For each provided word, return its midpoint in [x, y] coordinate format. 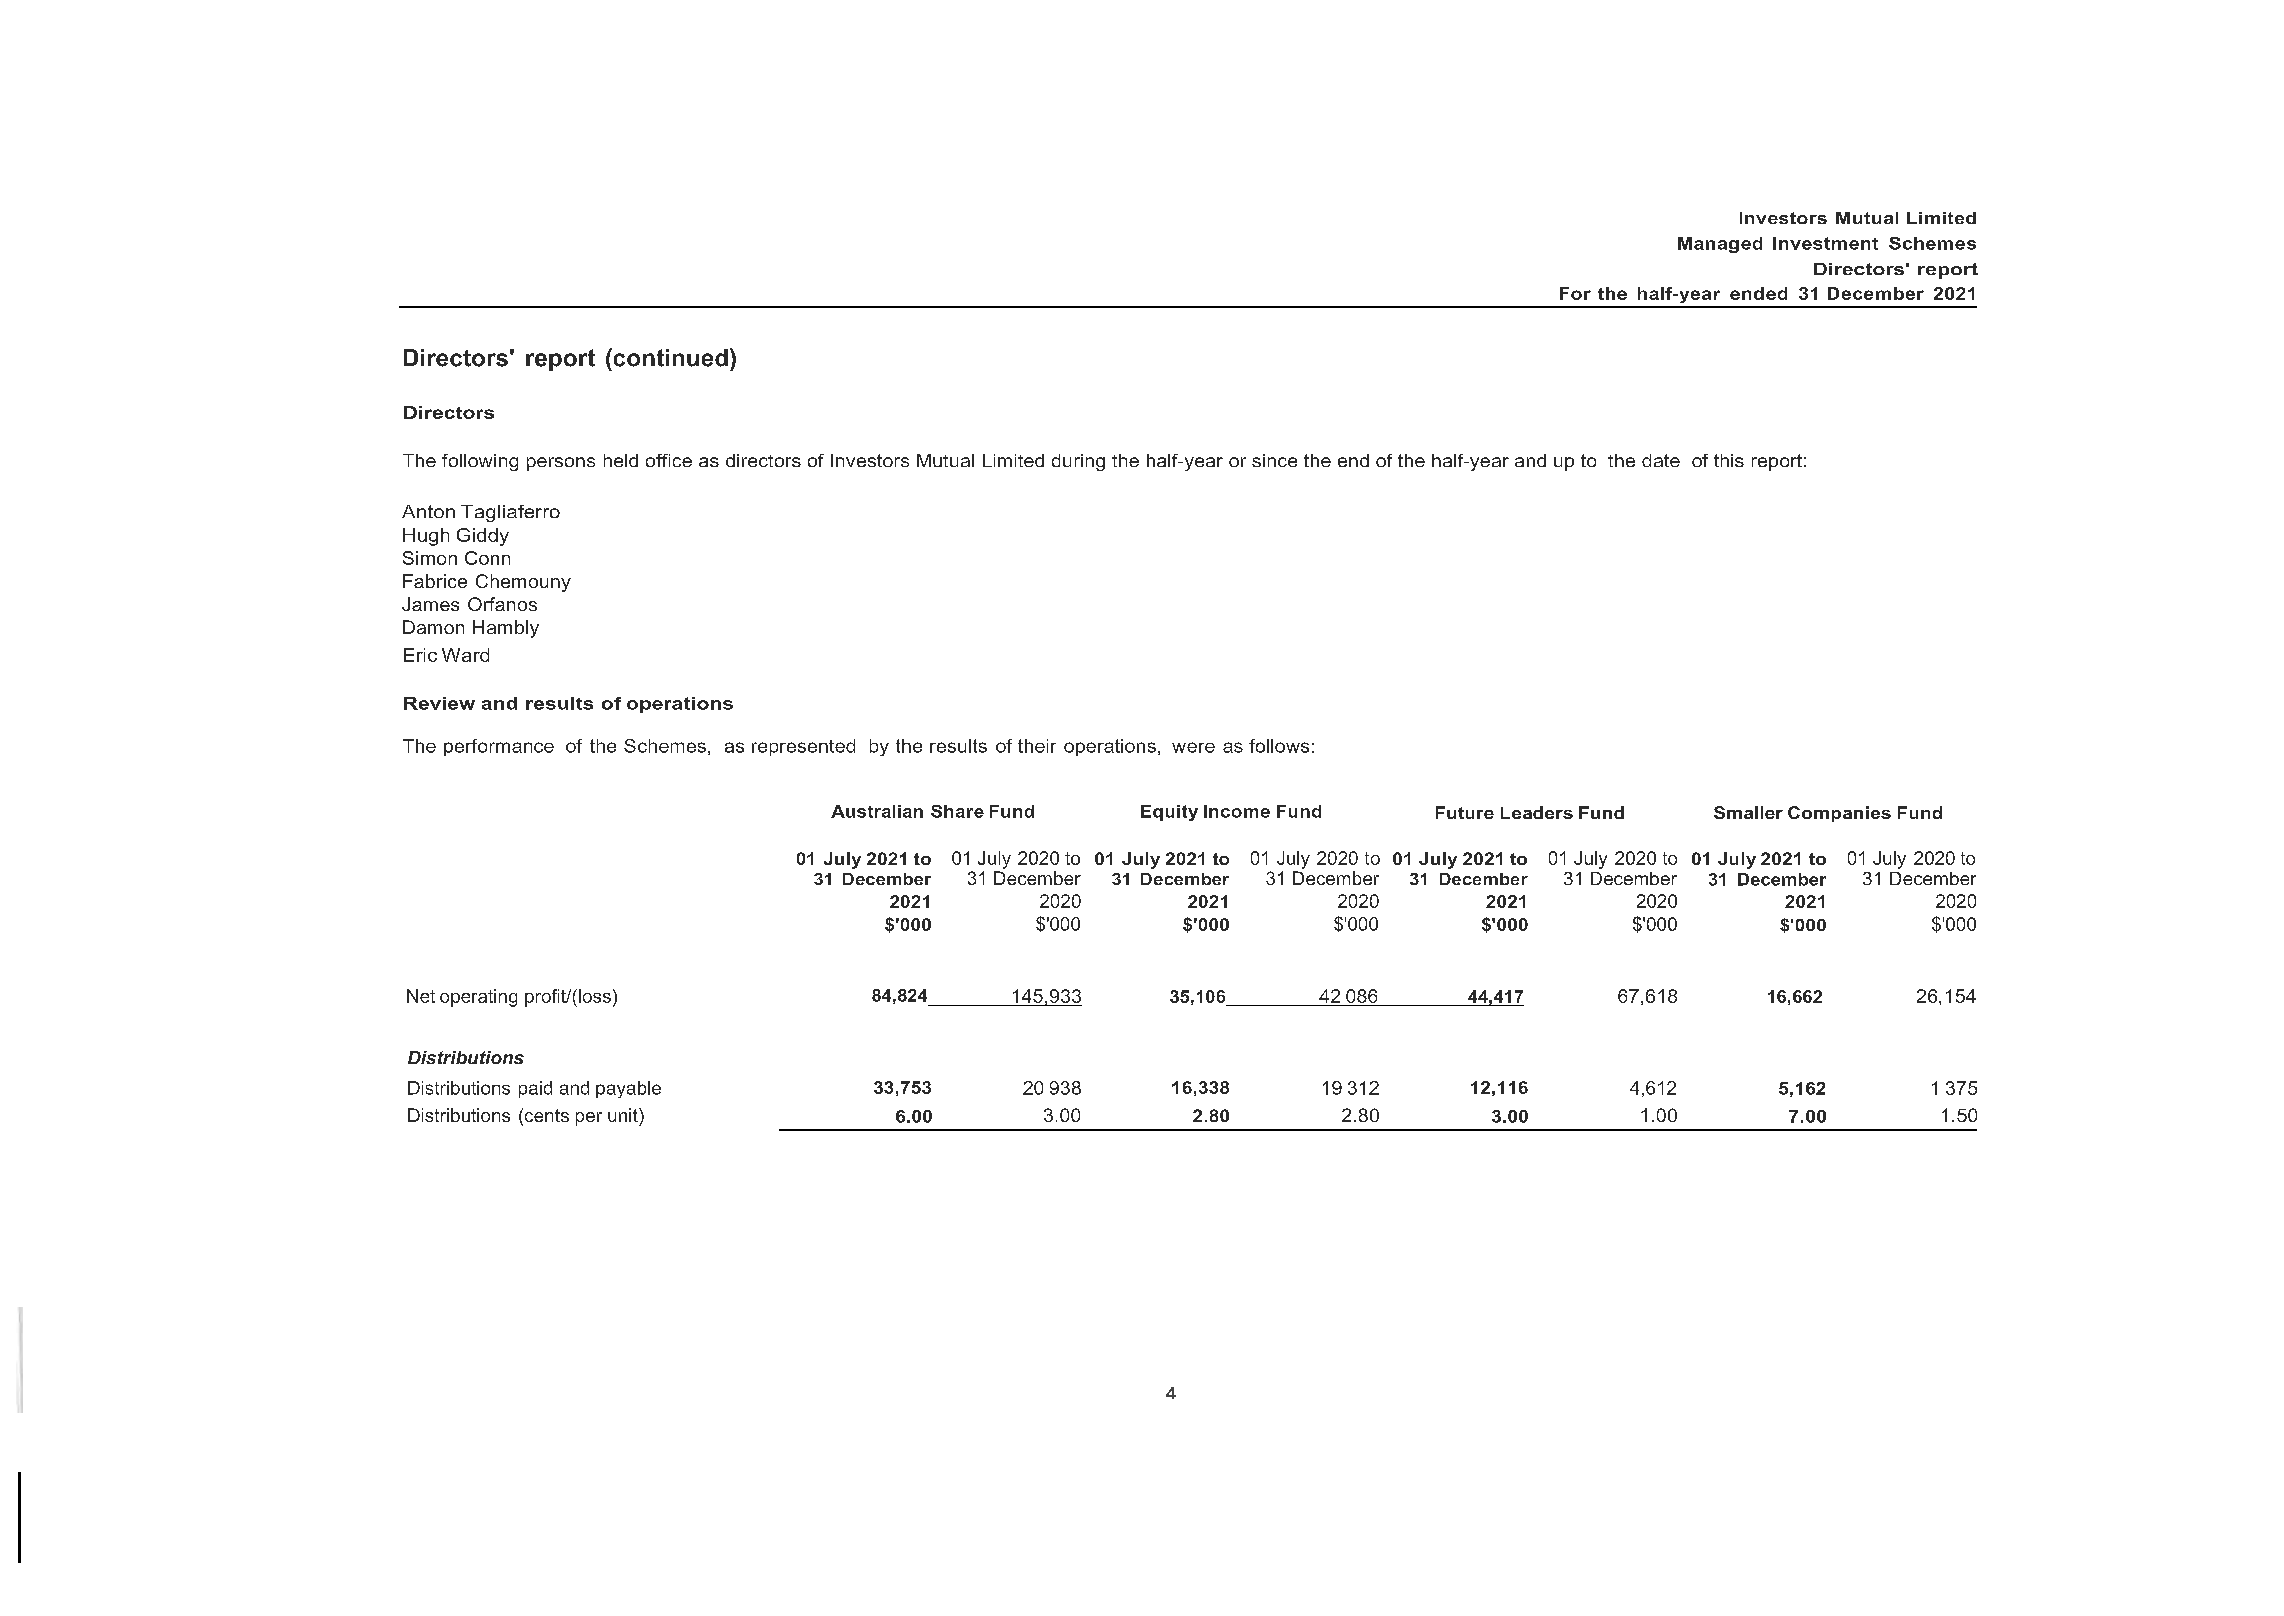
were [1193, 747]
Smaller [1748, 812]
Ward [465, 655]
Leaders [1537, 812]
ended [1758, 293]
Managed [1720, 245]
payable [628, 1089]
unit [624, 1115]
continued [669, 357]
